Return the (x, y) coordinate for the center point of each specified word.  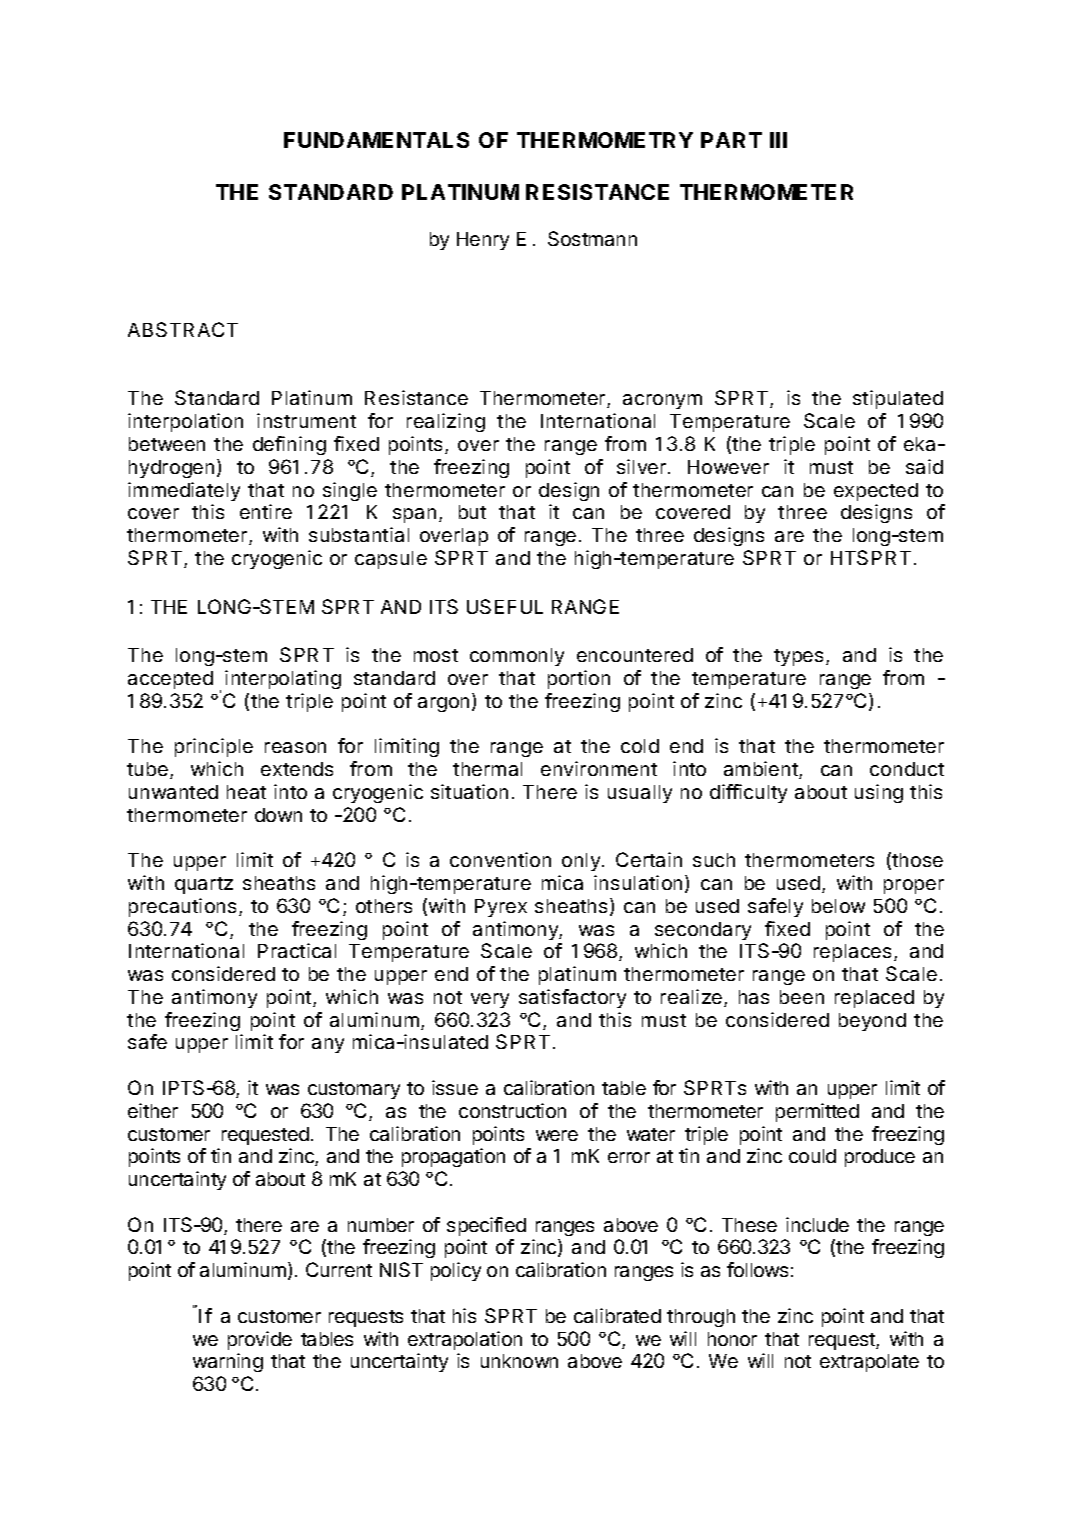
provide (260, 1340)
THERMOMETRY (605, 140)
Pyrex (501, 908)
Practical (297, 950)
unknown (519, 1361)
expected (876, 492)
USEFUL (505, 606)
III (778, 140)
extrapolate (869, 1363)
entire (266, 511)
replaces (852, 953)
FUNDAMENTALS (376, 140)
